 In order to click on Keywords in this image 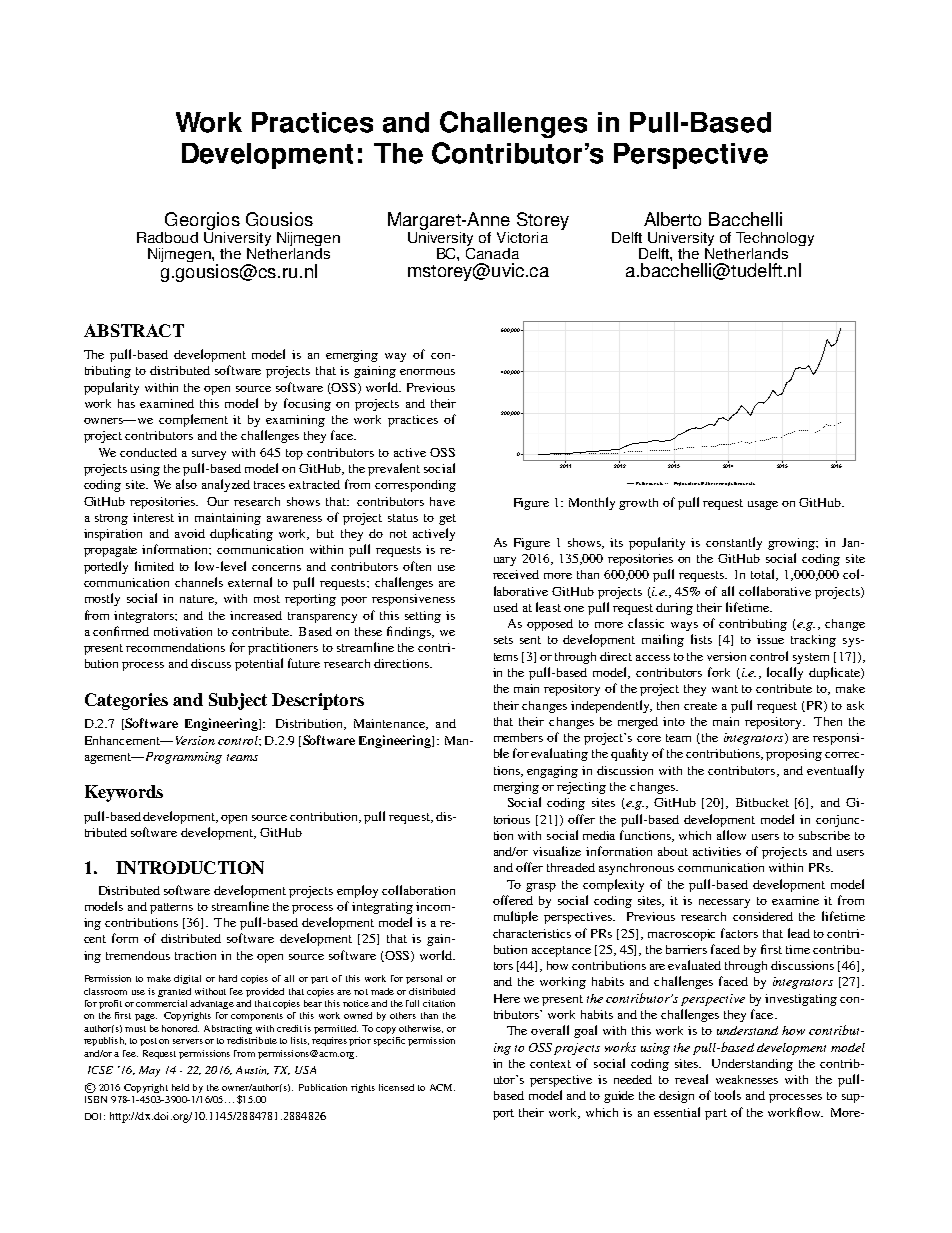, I will do `click(124, 793)`.
